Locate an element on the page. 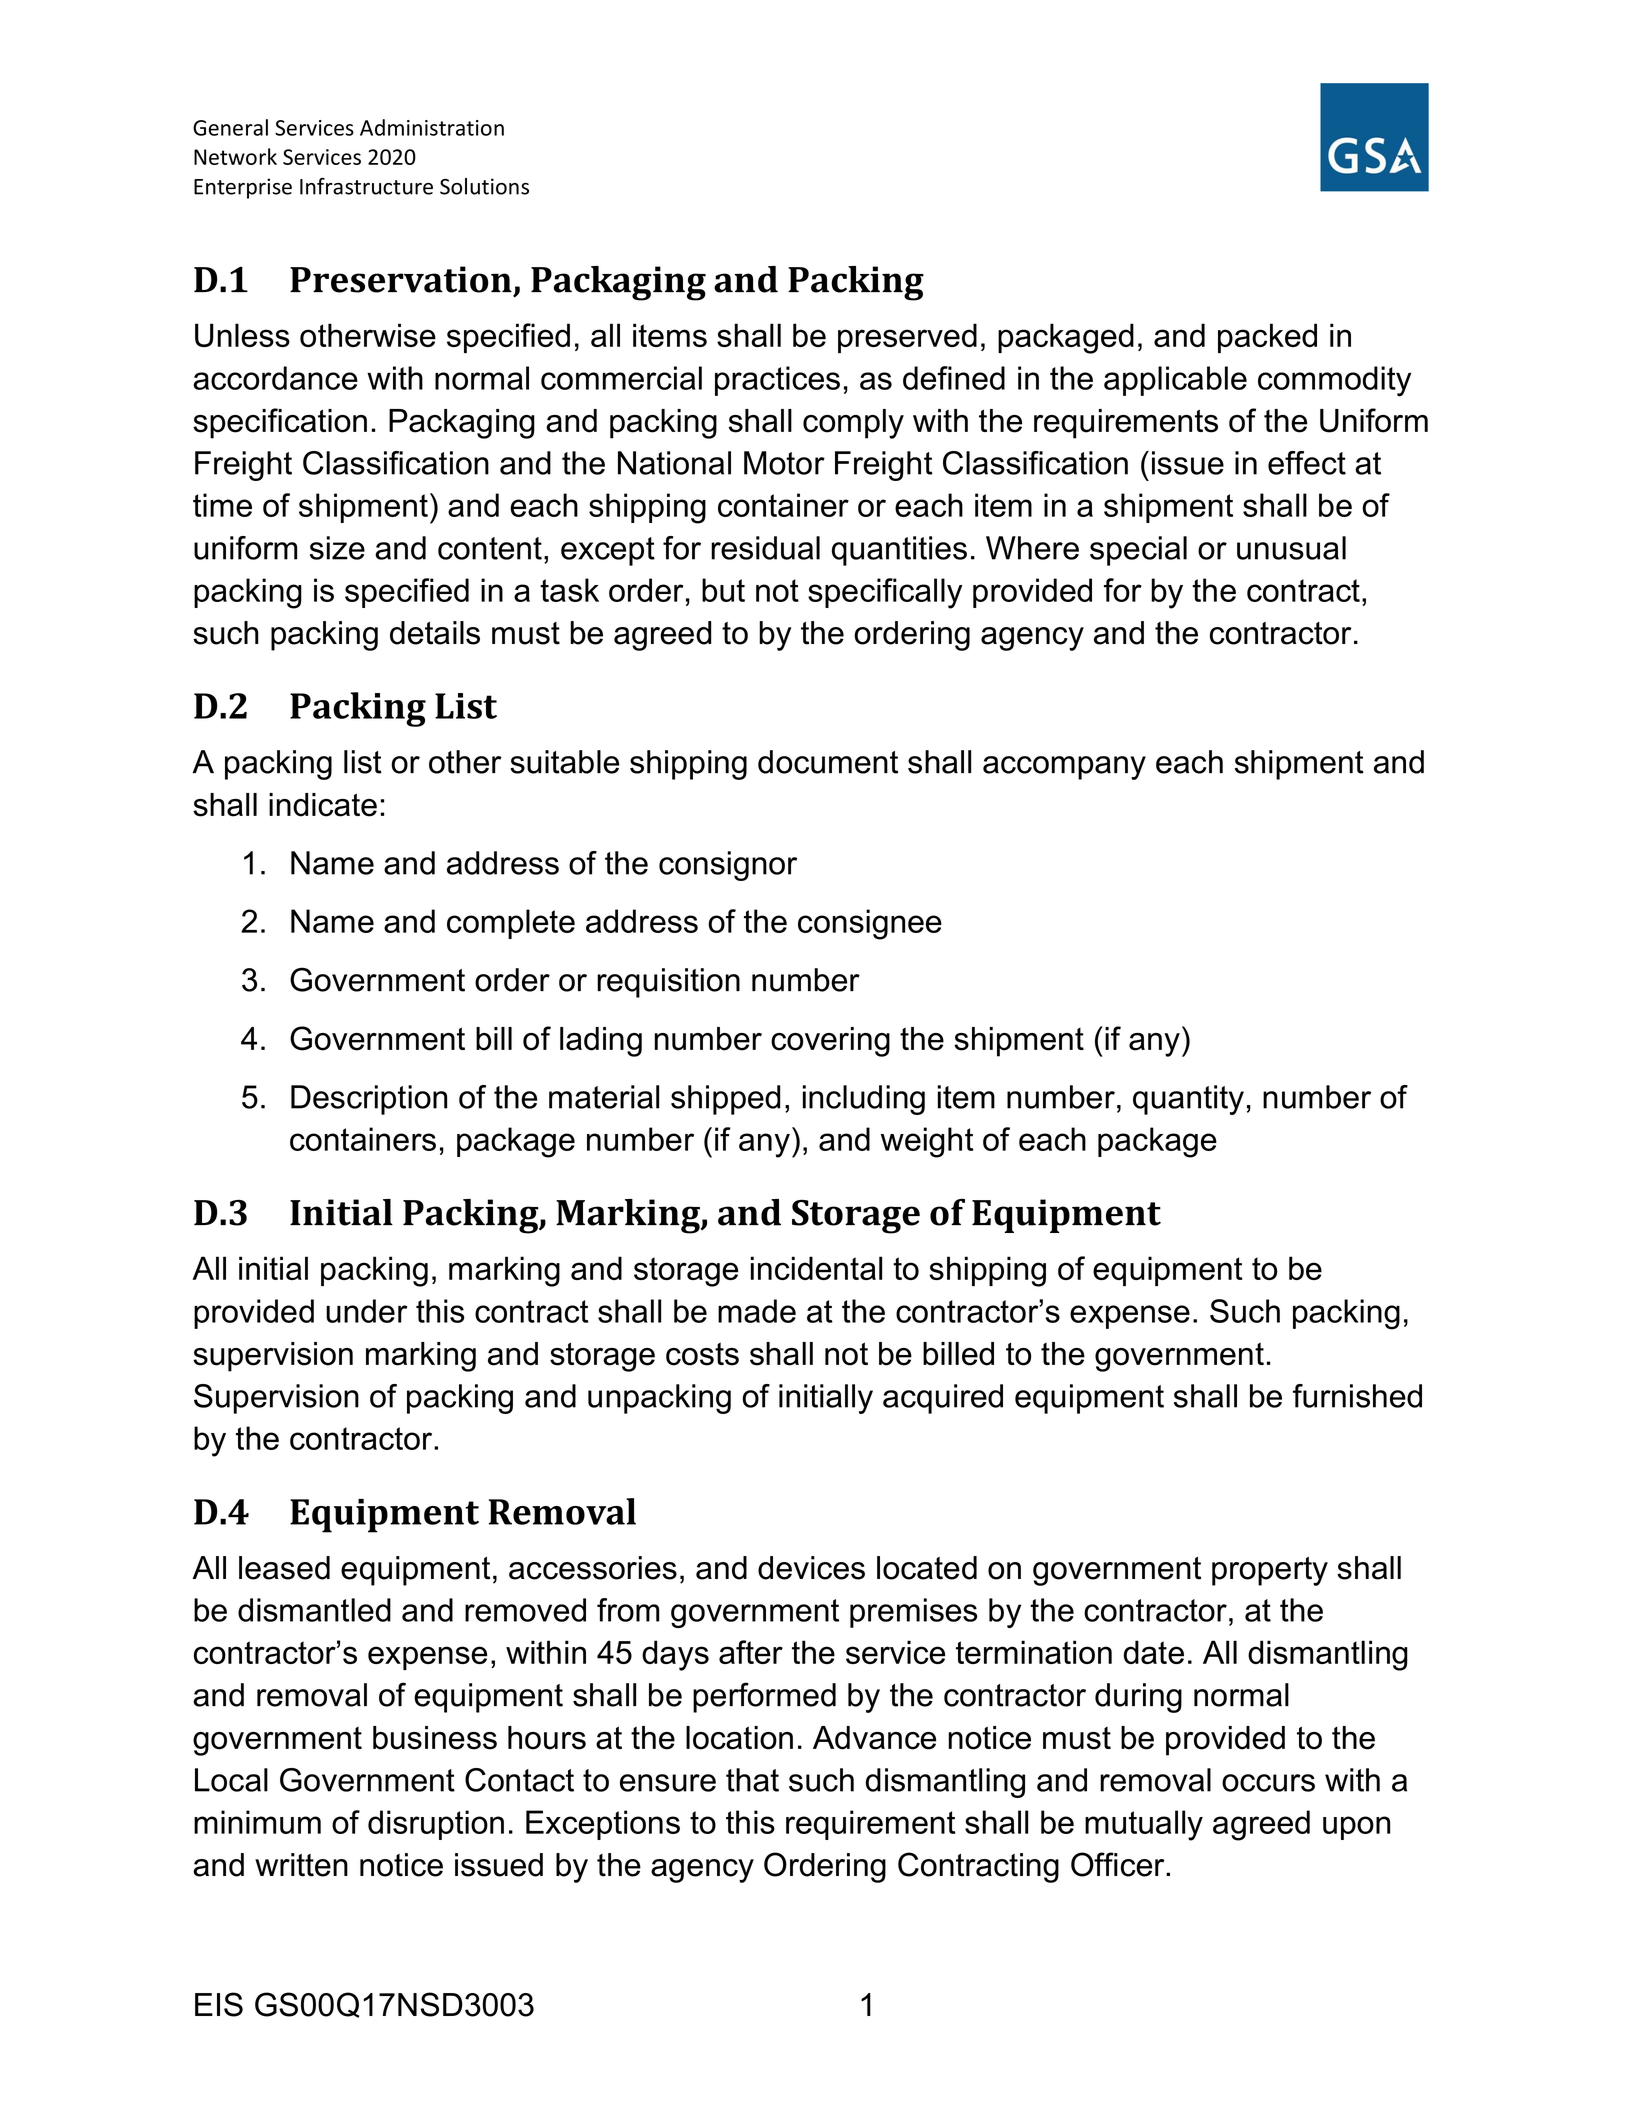 The height and width of the page is (2119, 1637). that is located at coordinates (752, 1780).
